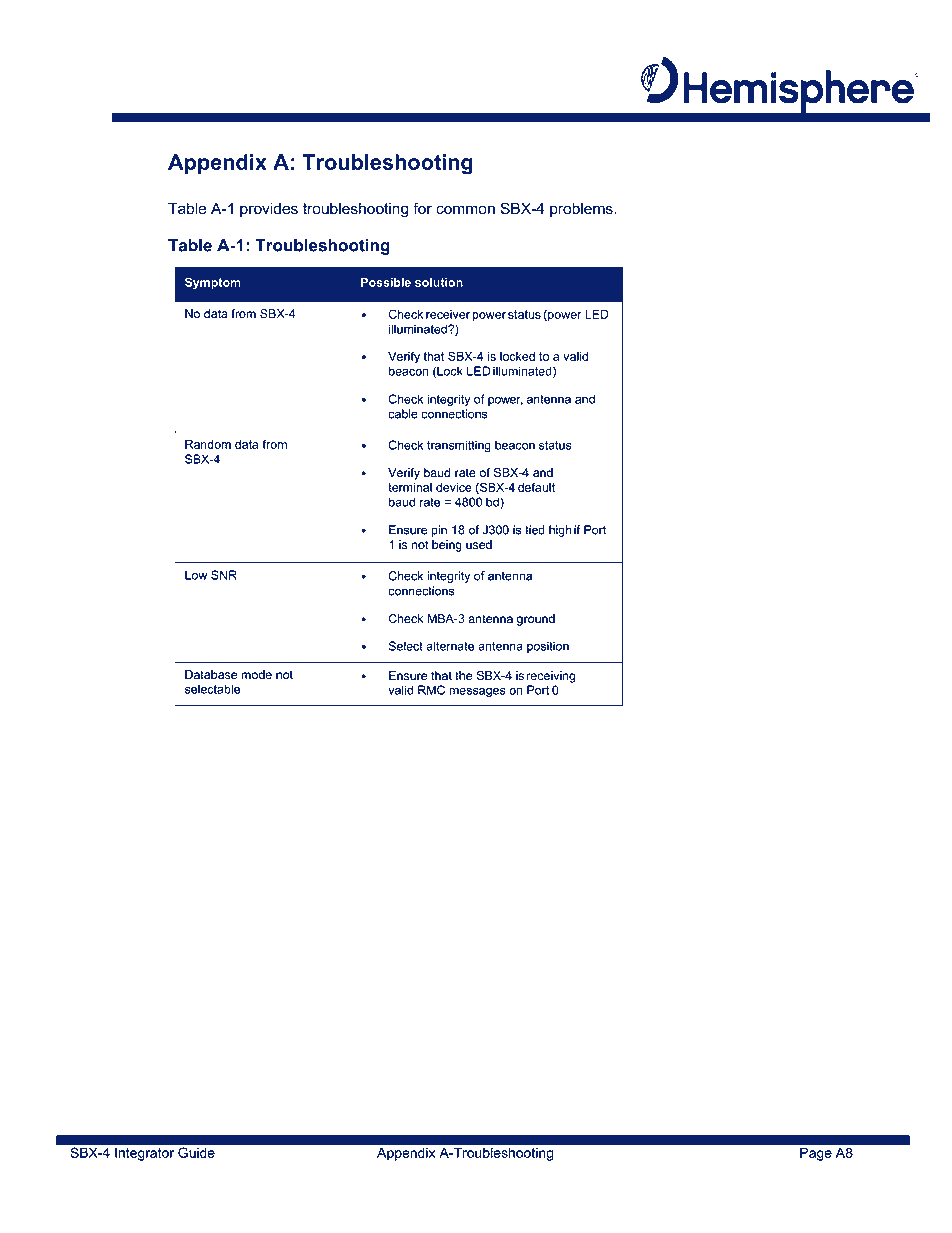 This screenshot has height=1233, width=952. What do you see at coordinates (582, 209) in the screenshot?
I see `problems` at bounding box center [582, 209].
